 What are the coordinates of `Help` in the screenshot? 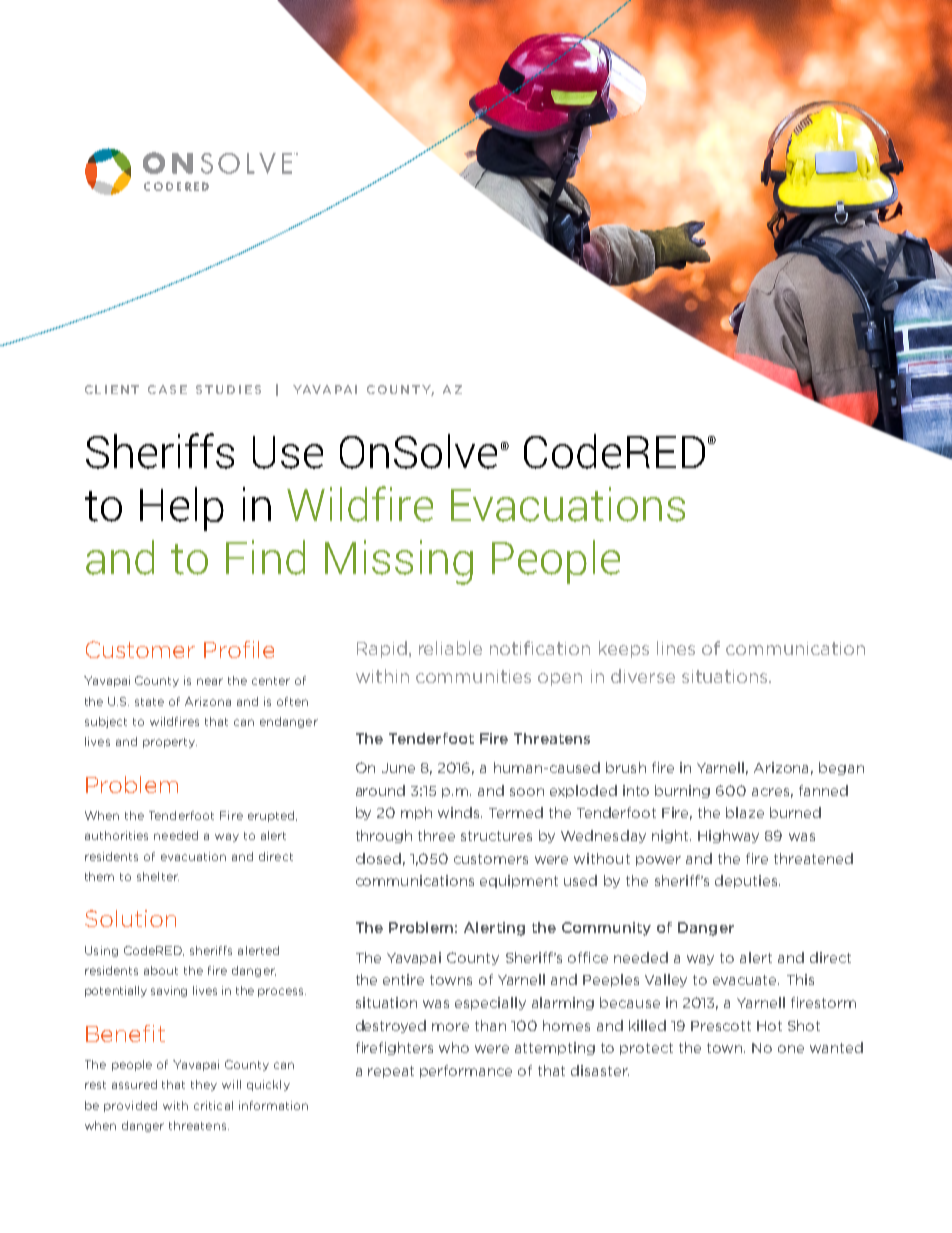 It's located at (182, 509).
